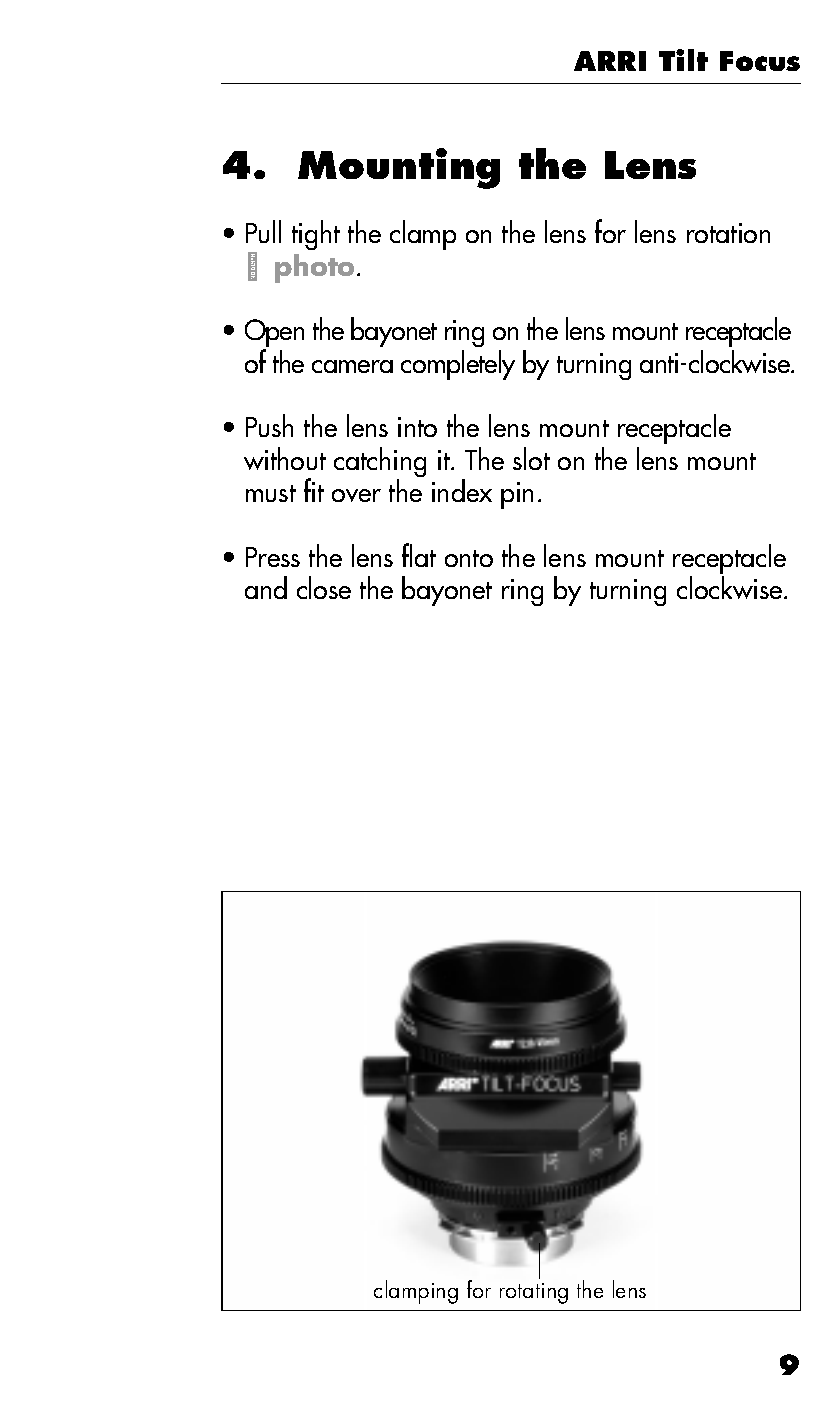 The image size is (840, 1406). What do you see at coordinates (531, 458) in the image?
I see `slot` at bounding box center [531, 458].
